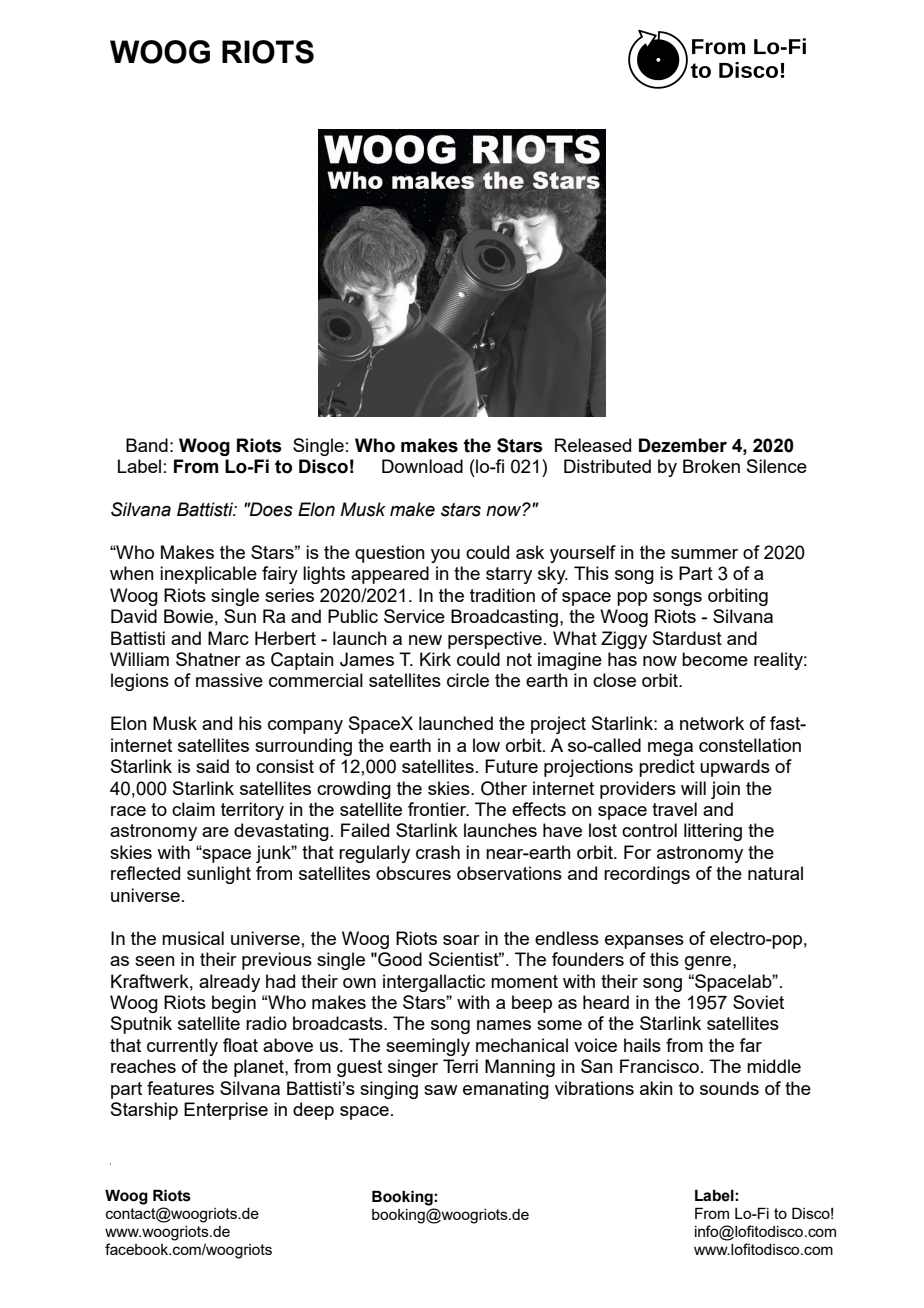 The image size is (924, 1308). I want to click on Broken, so click(711, 466).
